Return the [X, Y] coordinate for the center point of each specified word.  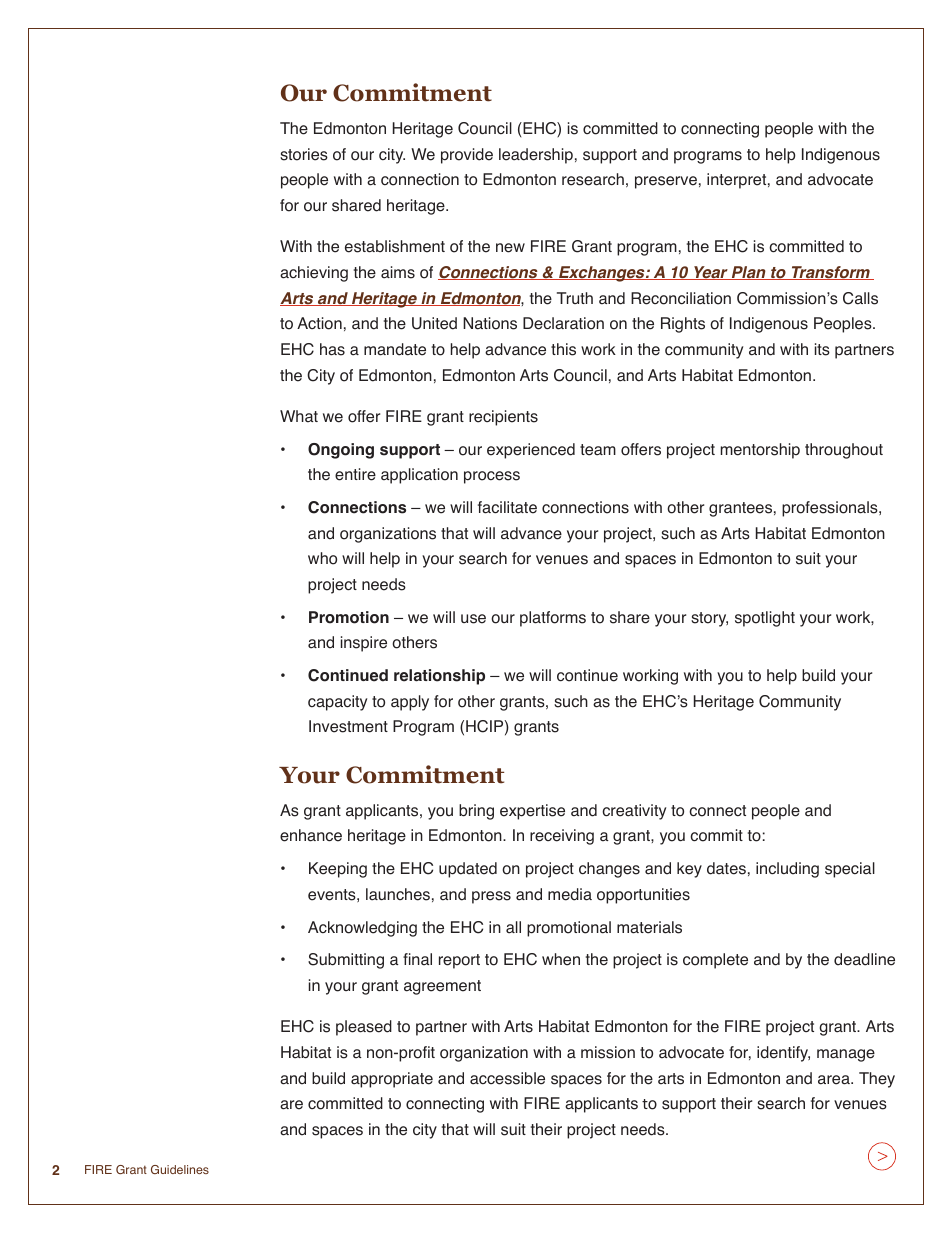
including [787, 870]
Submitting [346, 961]
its [822, 349]
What [299, 416]
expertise [532, 812]
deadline [864, 959]
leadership [536, 156]
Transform [830, 273]
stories [304, 154]
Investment [348, 726]
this [563, 349]
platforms [553, 619]
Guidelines [180, 1169]
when [561, 959]
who [322, 558]
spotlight [765, 619]
